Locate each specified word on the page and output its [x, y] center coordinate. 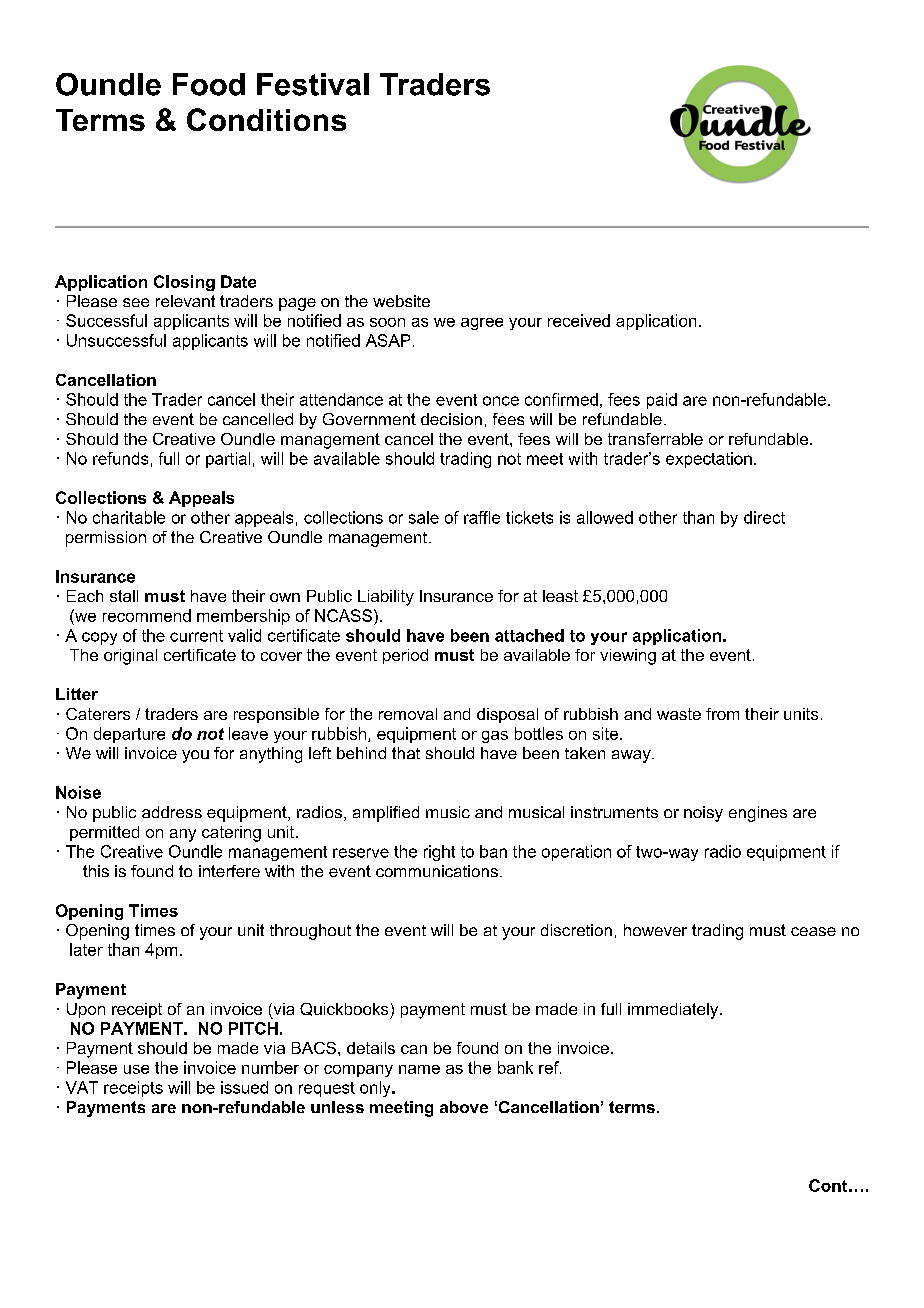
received [579, 320]
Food [209, 84]
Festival [313, 84]
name [419, 1069]
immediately [674, 1011]
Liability [386, 598]
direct [764, 517]
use [136, 1069]
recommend [147, 615]
